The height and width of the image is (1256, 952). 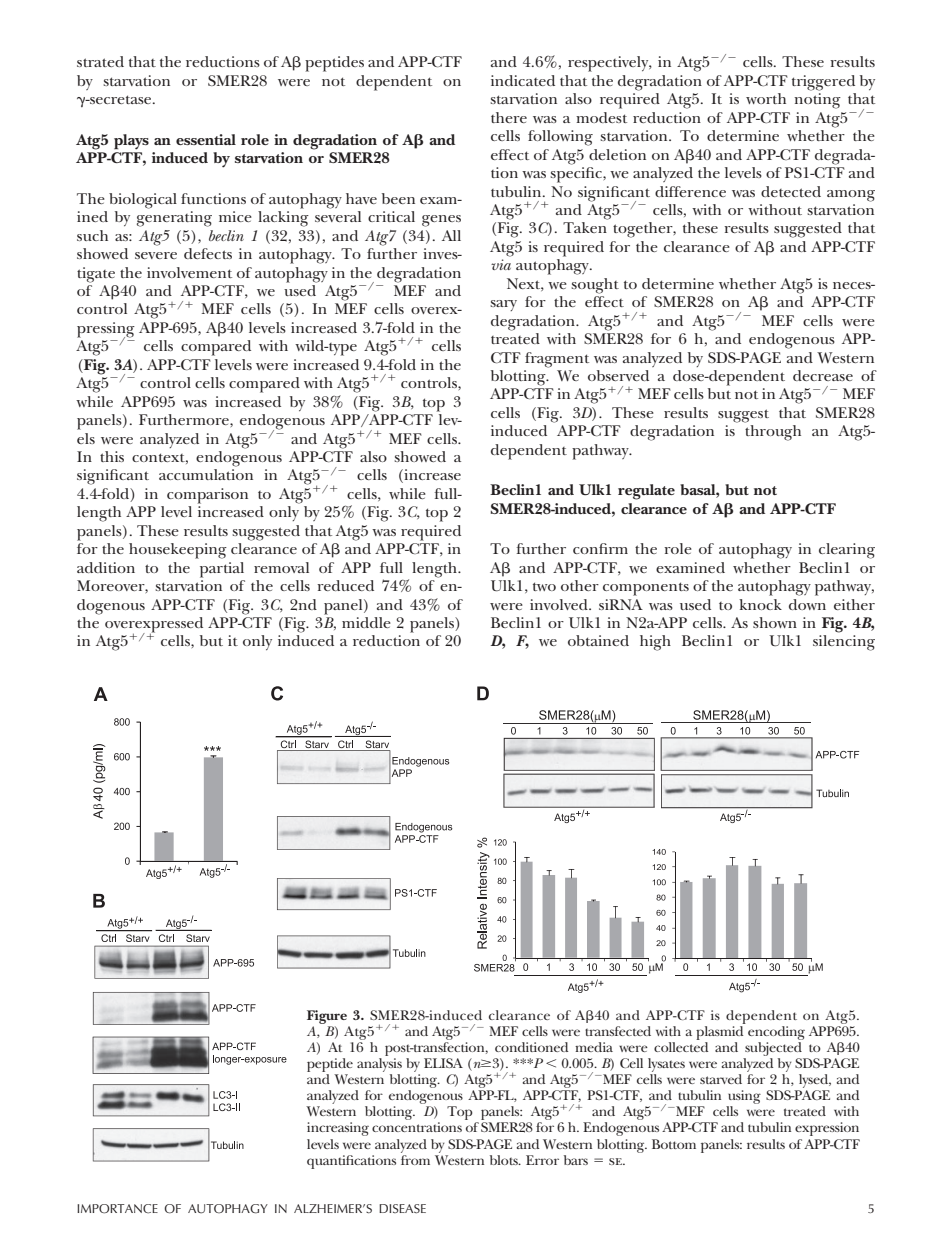 I want to click on confirm, so click(x=600, y=548).
